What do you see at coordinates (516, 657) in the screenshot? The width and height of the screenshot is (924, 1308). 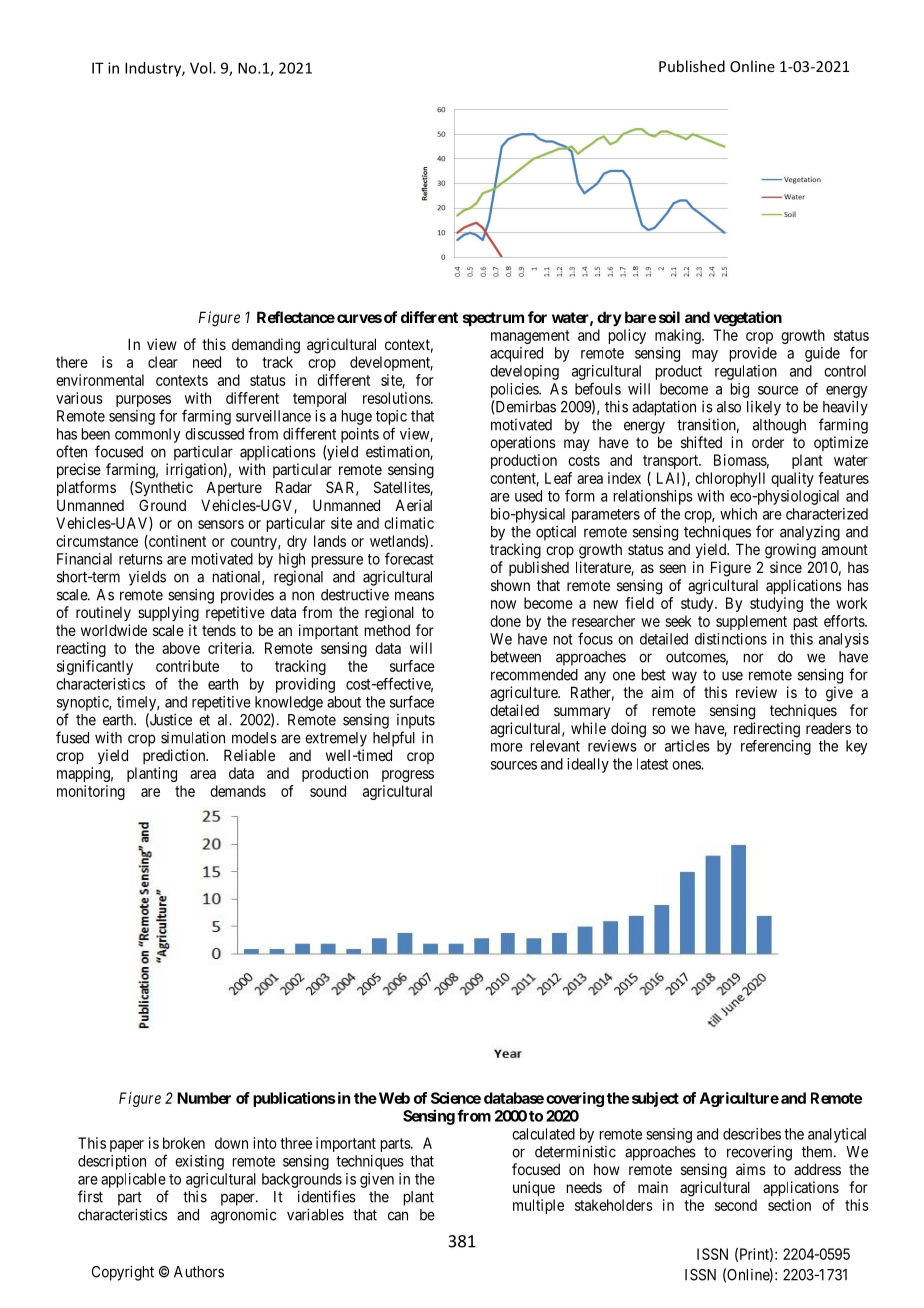 I see `between` at bounding box center [516, 657].
